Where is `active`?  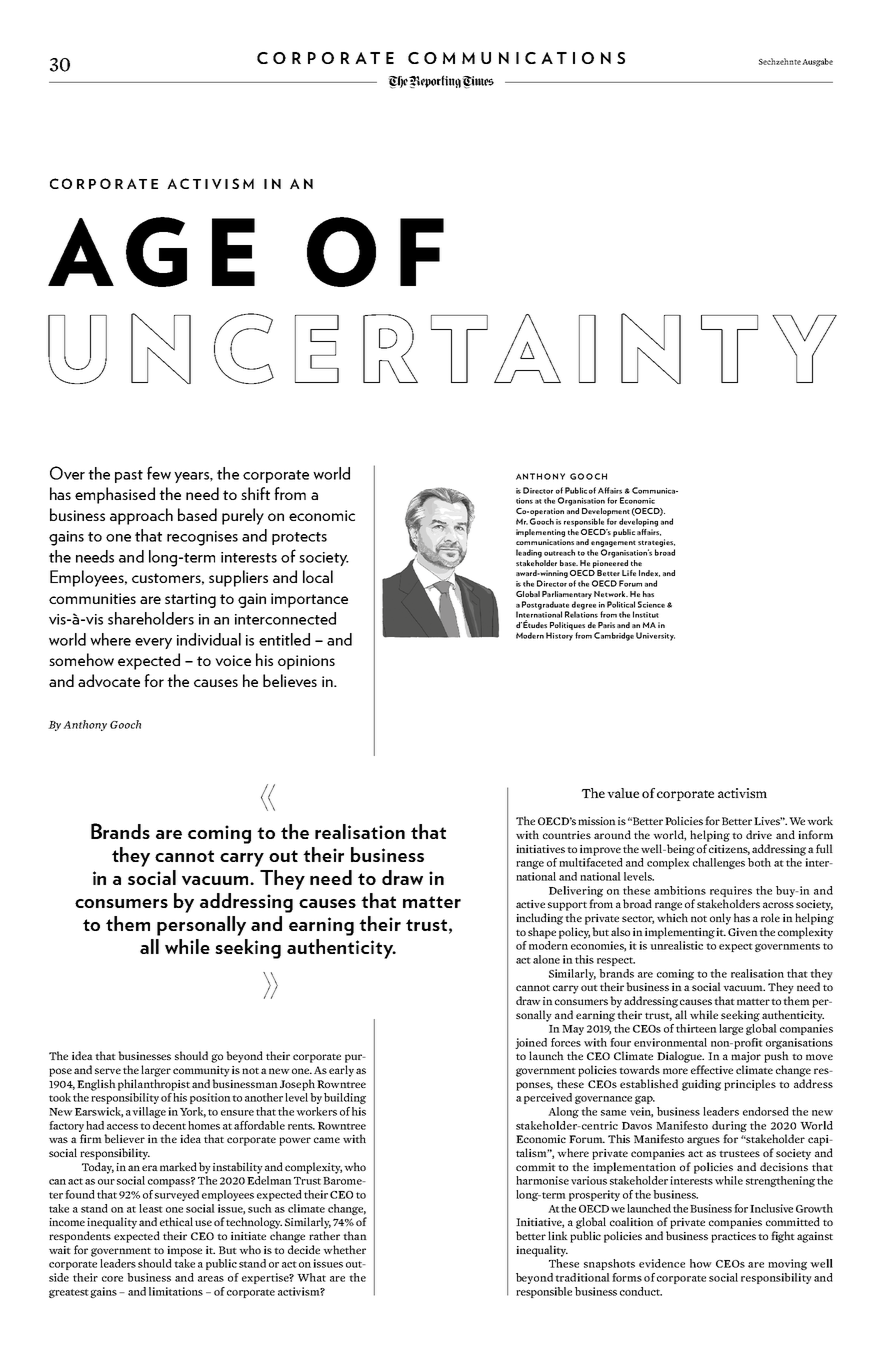 active is located at coordinates (530, 904).
